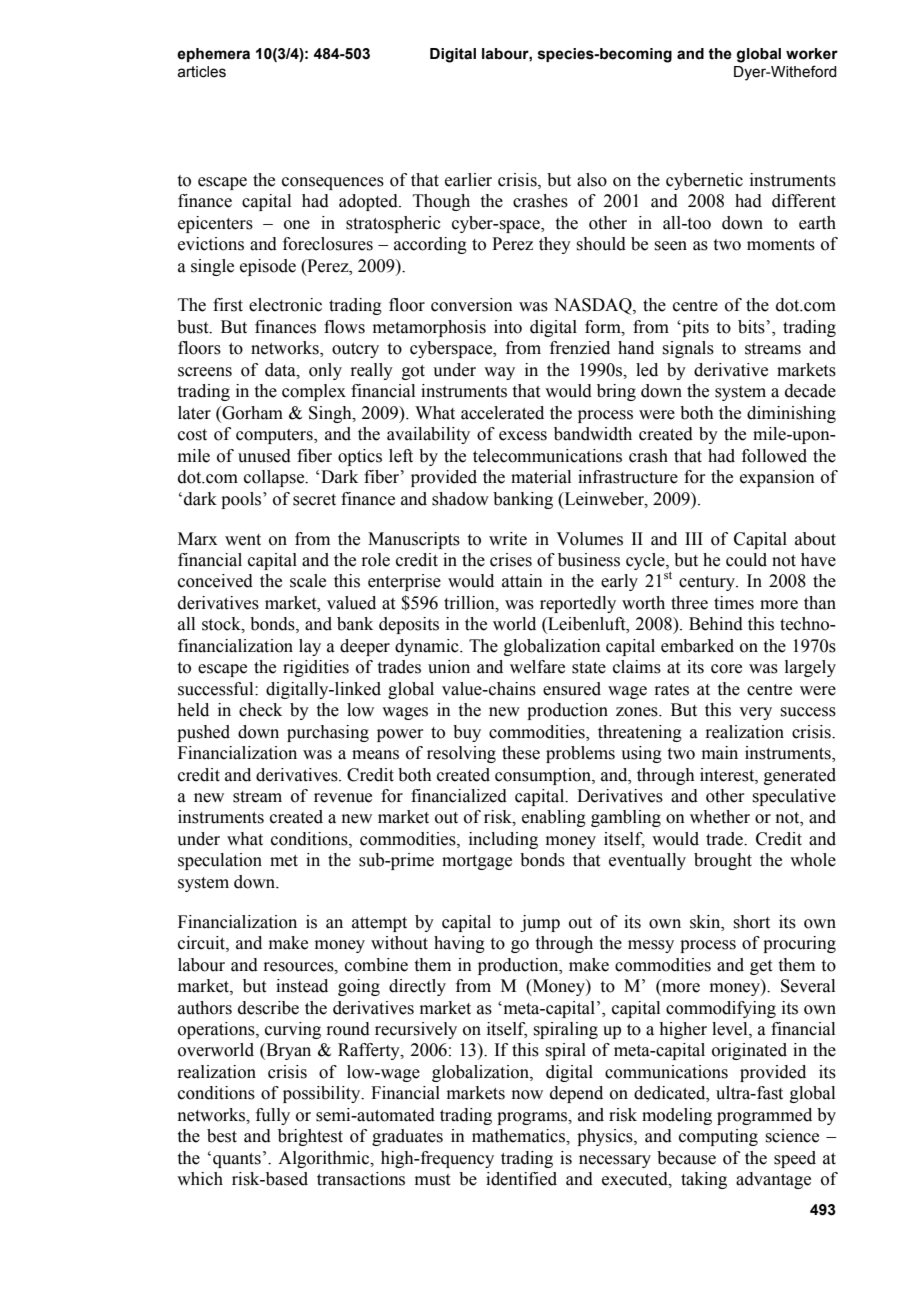 This page has height=1308, width=924. What do you see at coordinates (343, 798) in the page?
I see `revenue` at bounding box center [343, 798].
